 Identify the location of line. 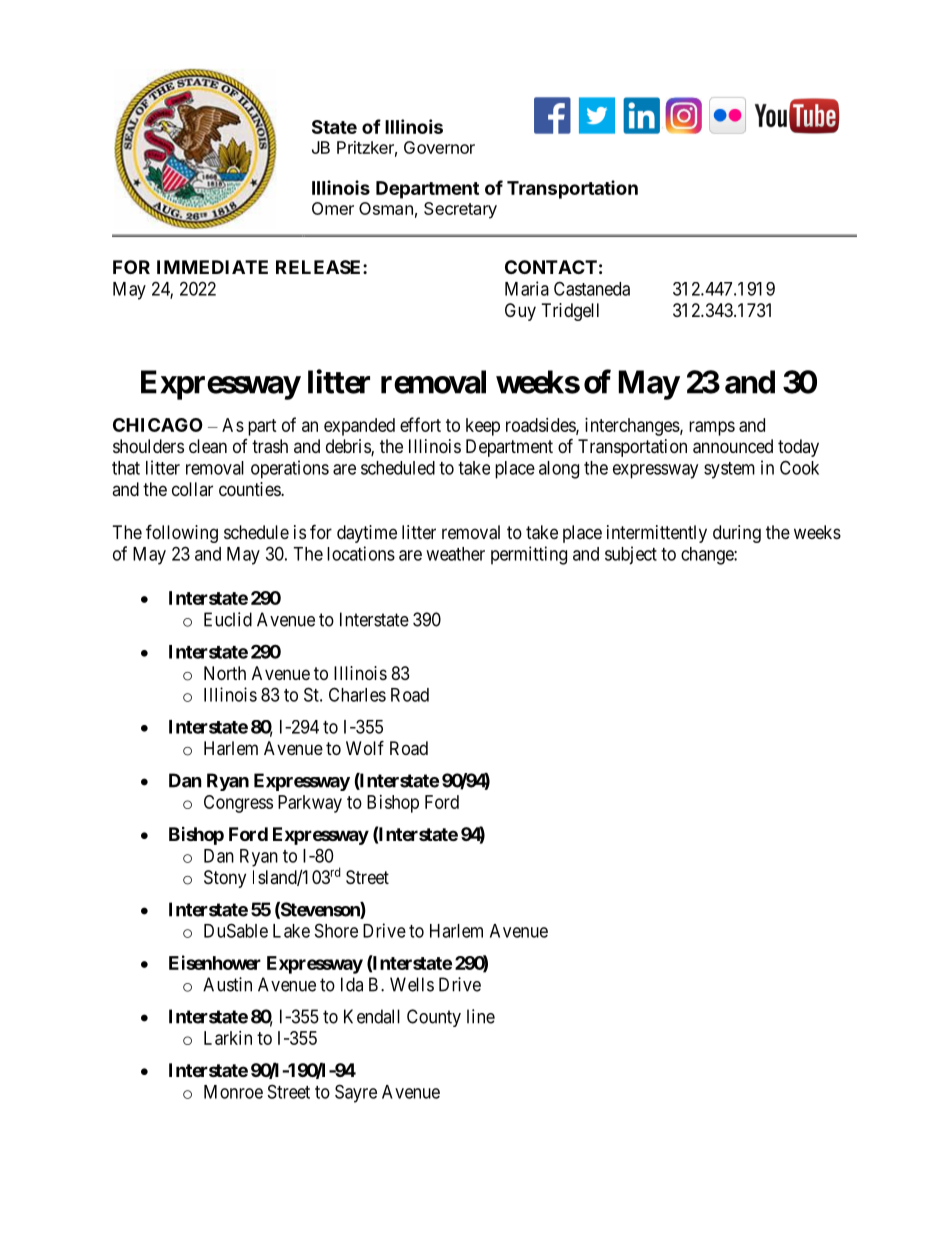
(481, 1016).
